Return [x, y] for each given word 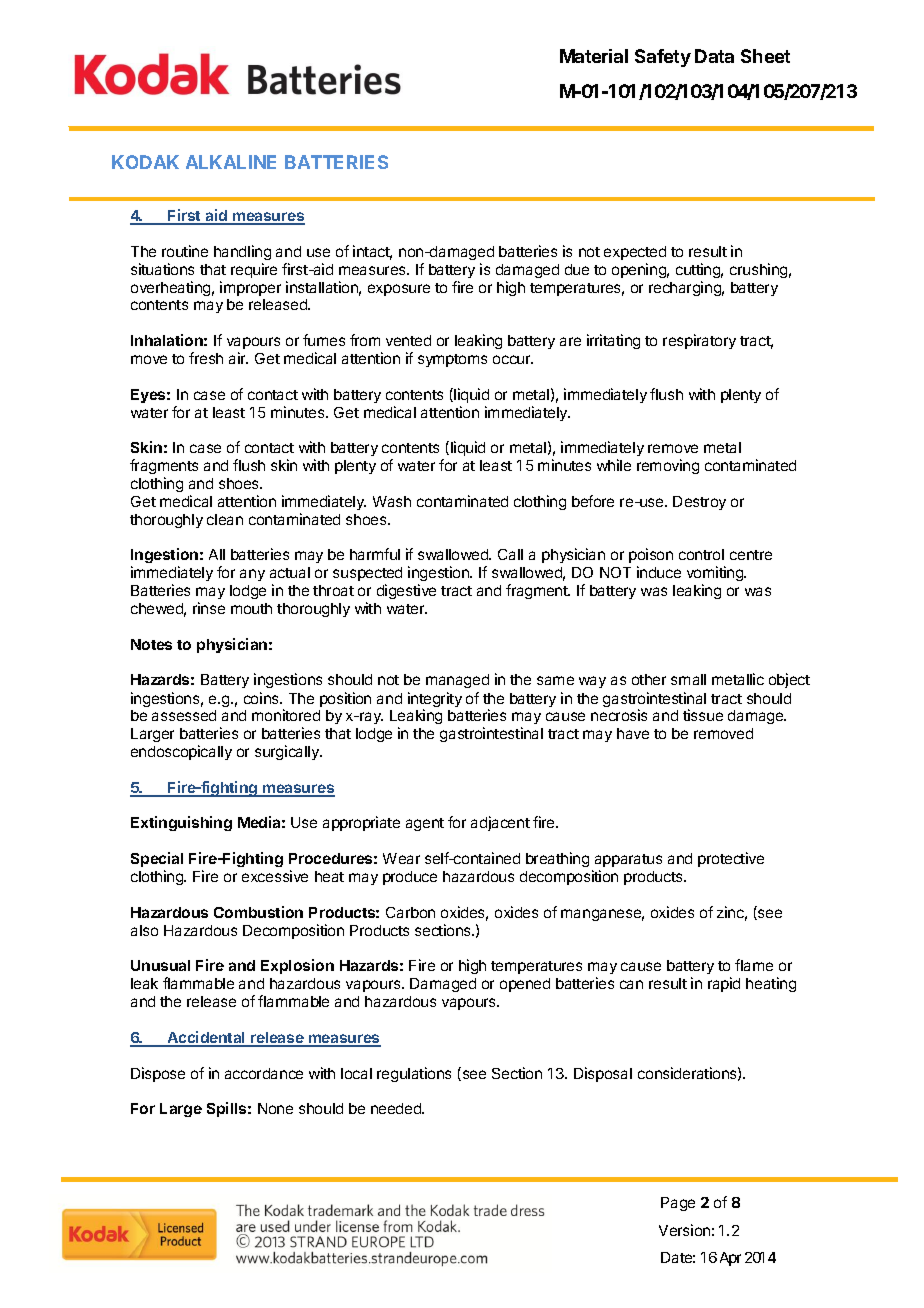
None [275, 1108]
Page [678, 1204]
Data [714, 56]
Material [594, 56]
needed [397, 1108]
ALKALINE [231, 162]
